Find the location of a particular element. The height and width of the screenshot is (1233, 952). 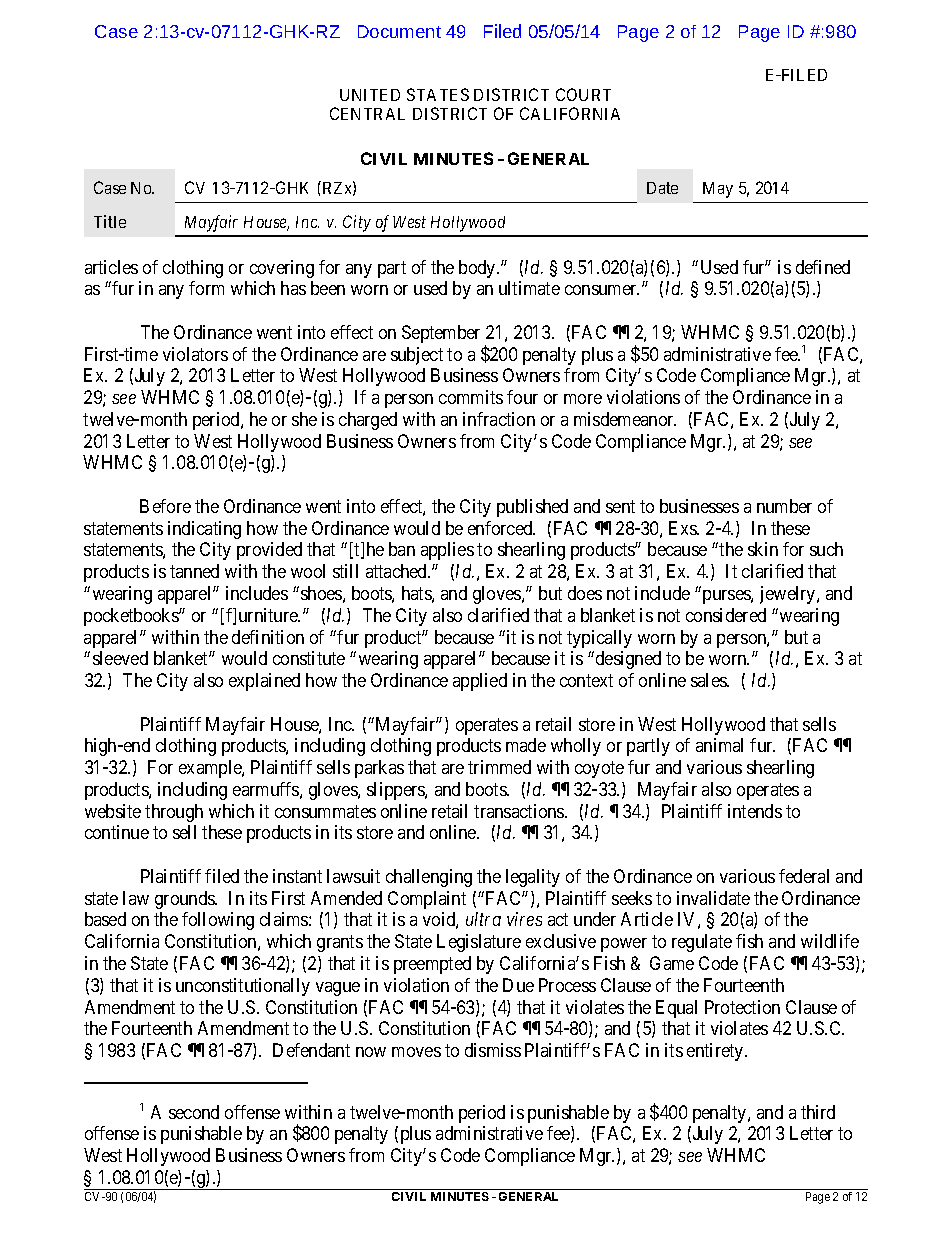

through is located at coordinates (174, 813).
